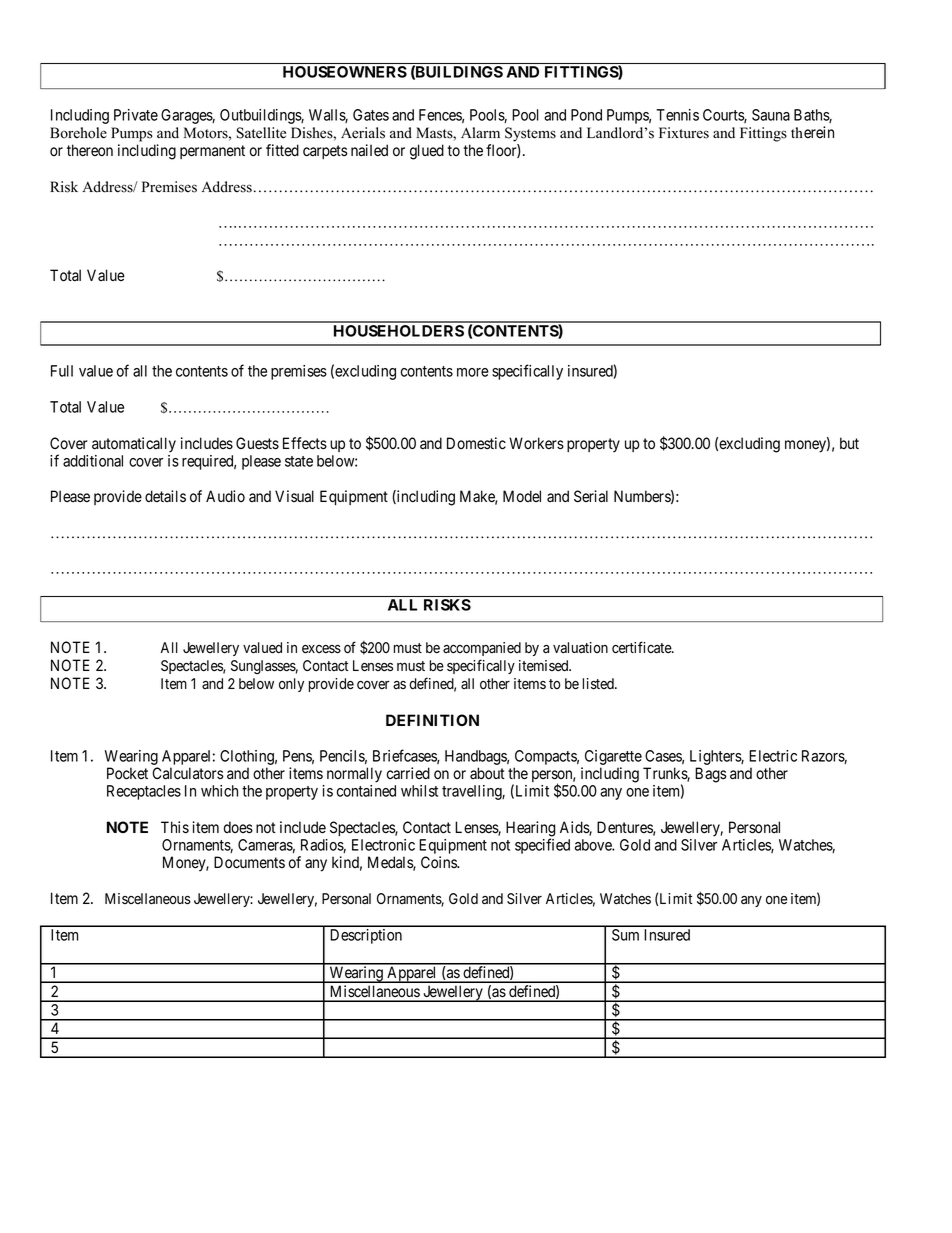 Image resolution: width=952 pixels, height=1233 pixels. Describe the element at coordinates (134, 445) in the document. I see `automatically` at that location.
